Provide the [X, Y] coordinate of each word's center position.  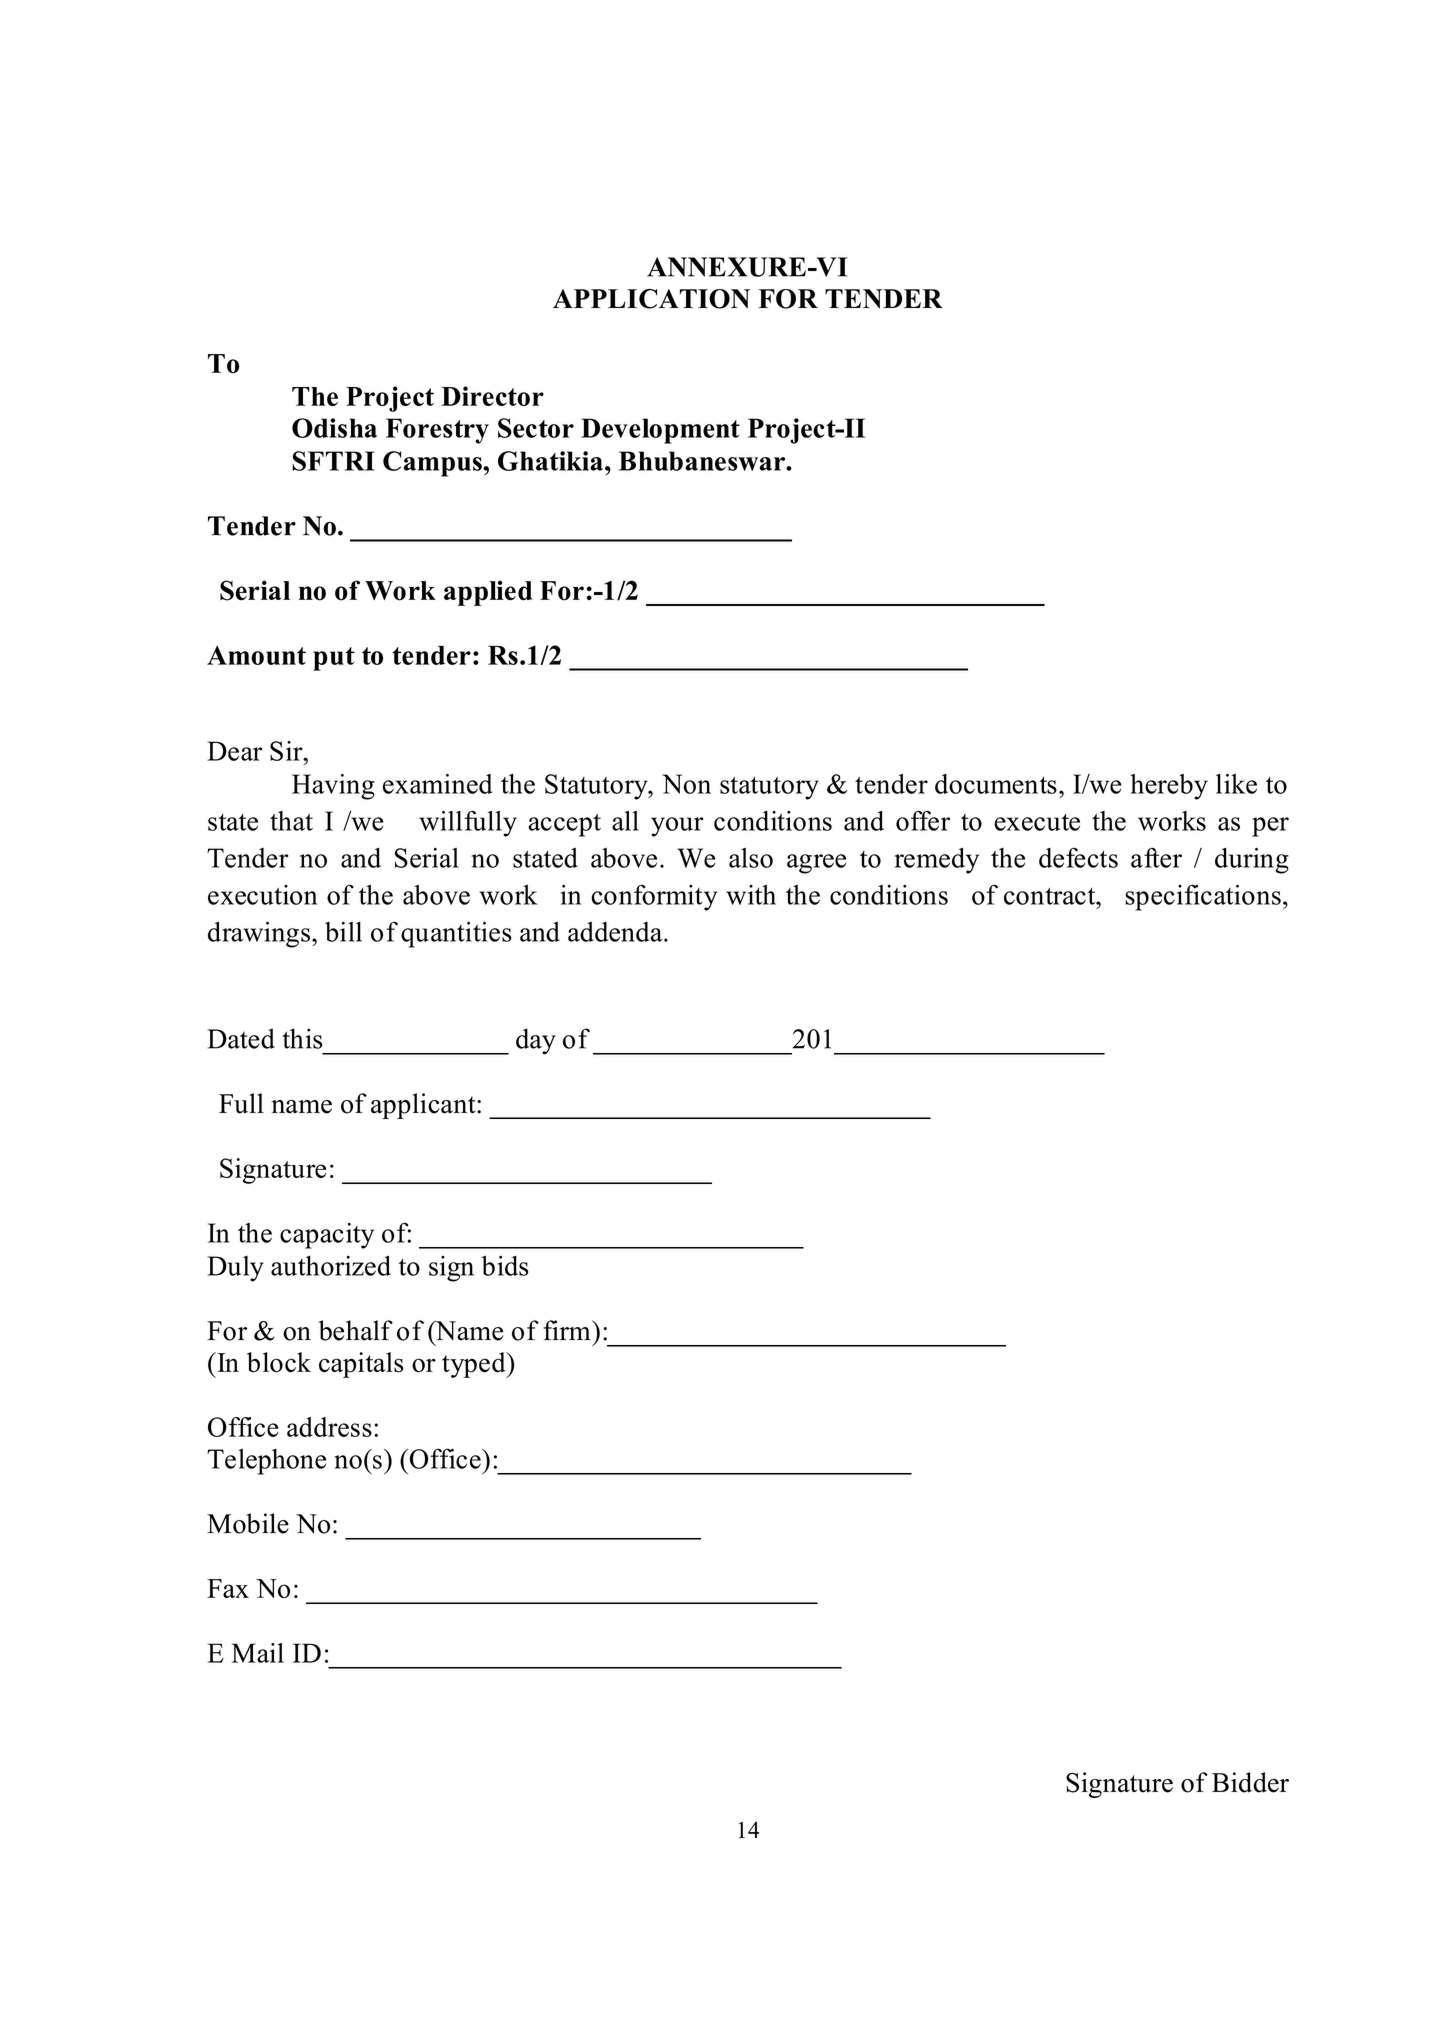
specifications [1203, 897]
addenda [616, 932]
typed [475, 1365]
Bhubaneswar [703, 461]
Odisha [334, 428]
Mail [258, 1653]
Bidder [1250, 1782]
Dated [241, 1038]
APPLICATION [651, 299]
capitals [361, 1365]
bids [504, 1265]
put [334, 659]
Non [686, 784]
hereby [1169, 787]
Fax [228, 1588]
